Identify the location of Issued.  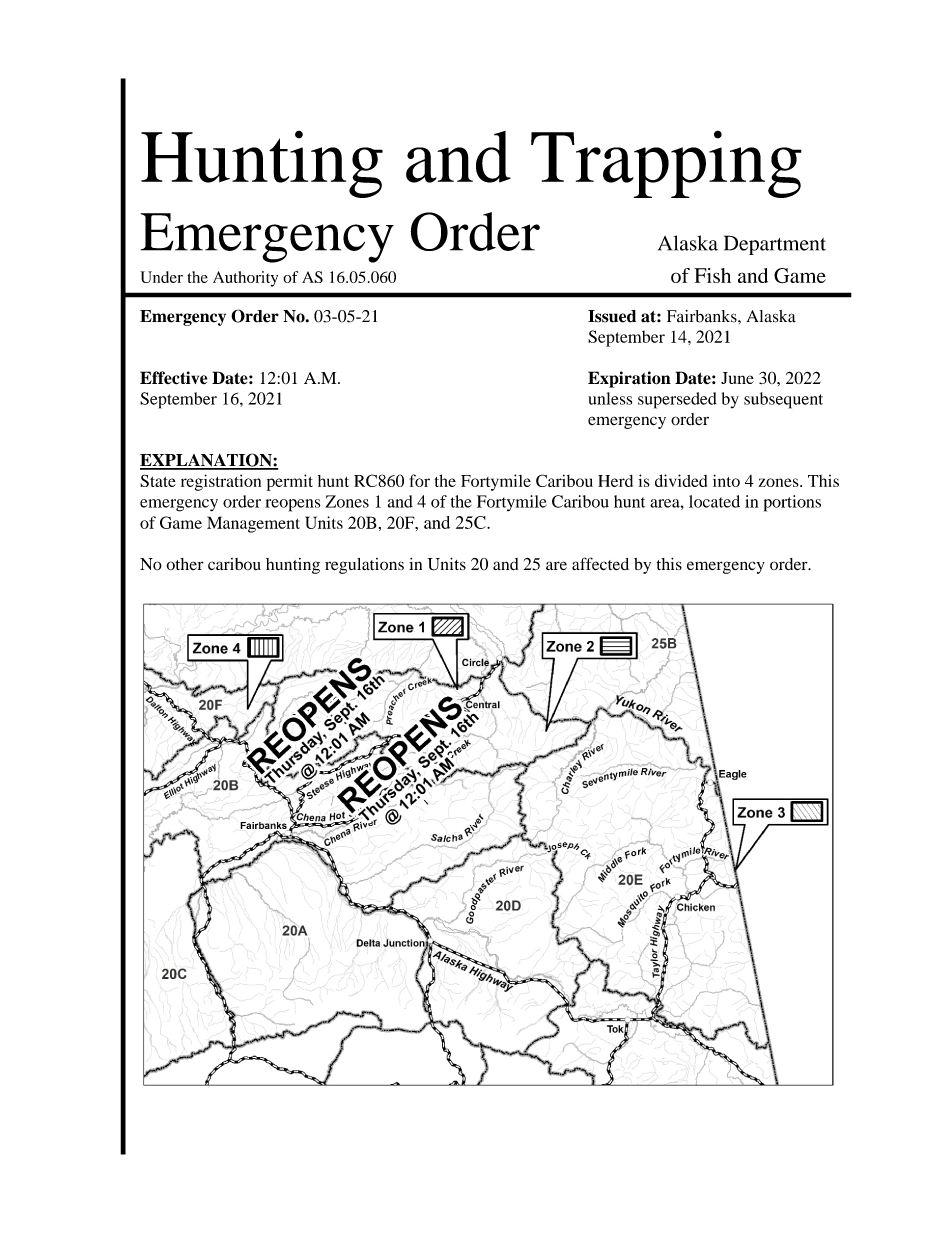
(612, 316).
